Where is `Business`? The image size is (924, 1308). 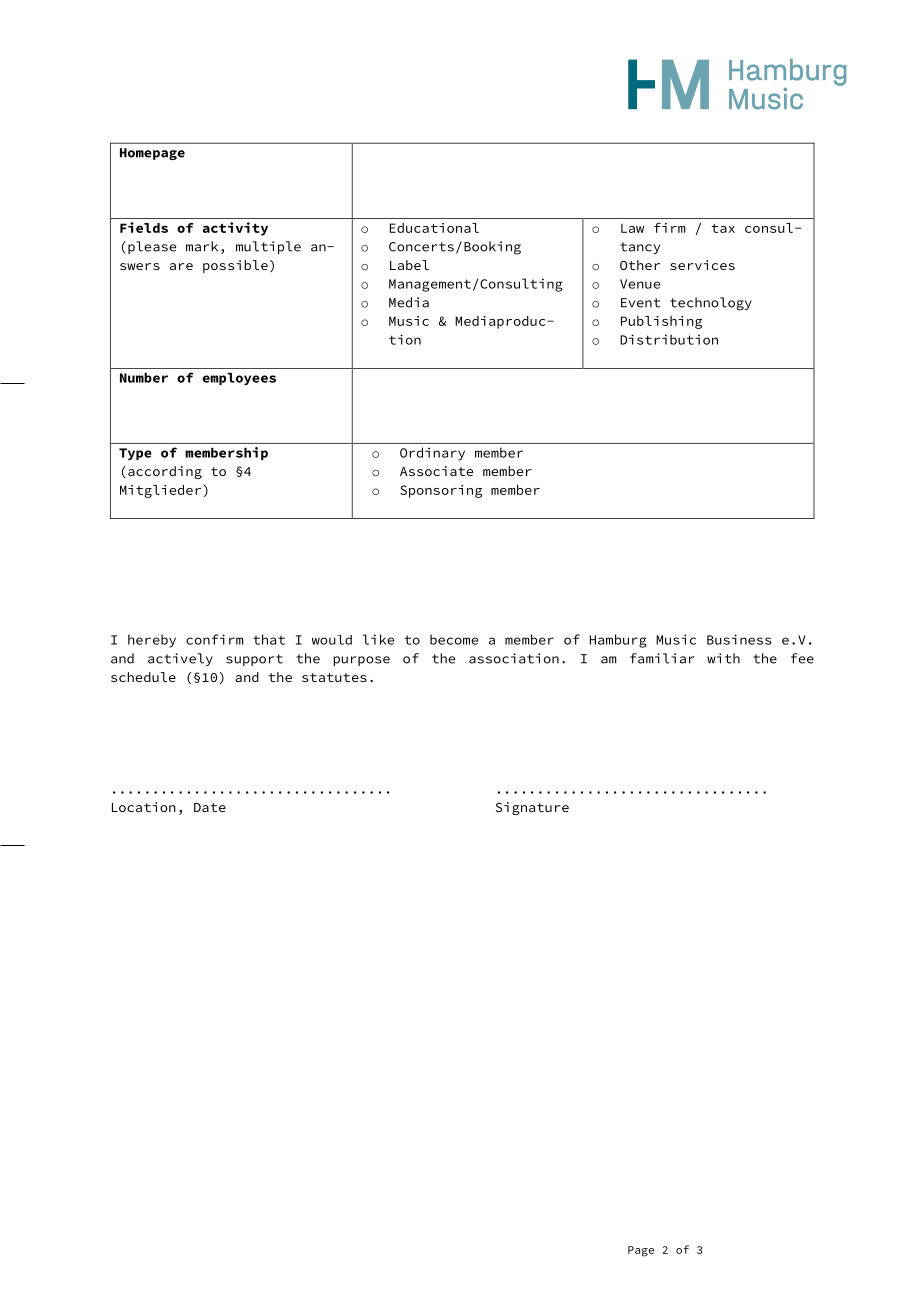
Business is located at coordinates (739, 639).
